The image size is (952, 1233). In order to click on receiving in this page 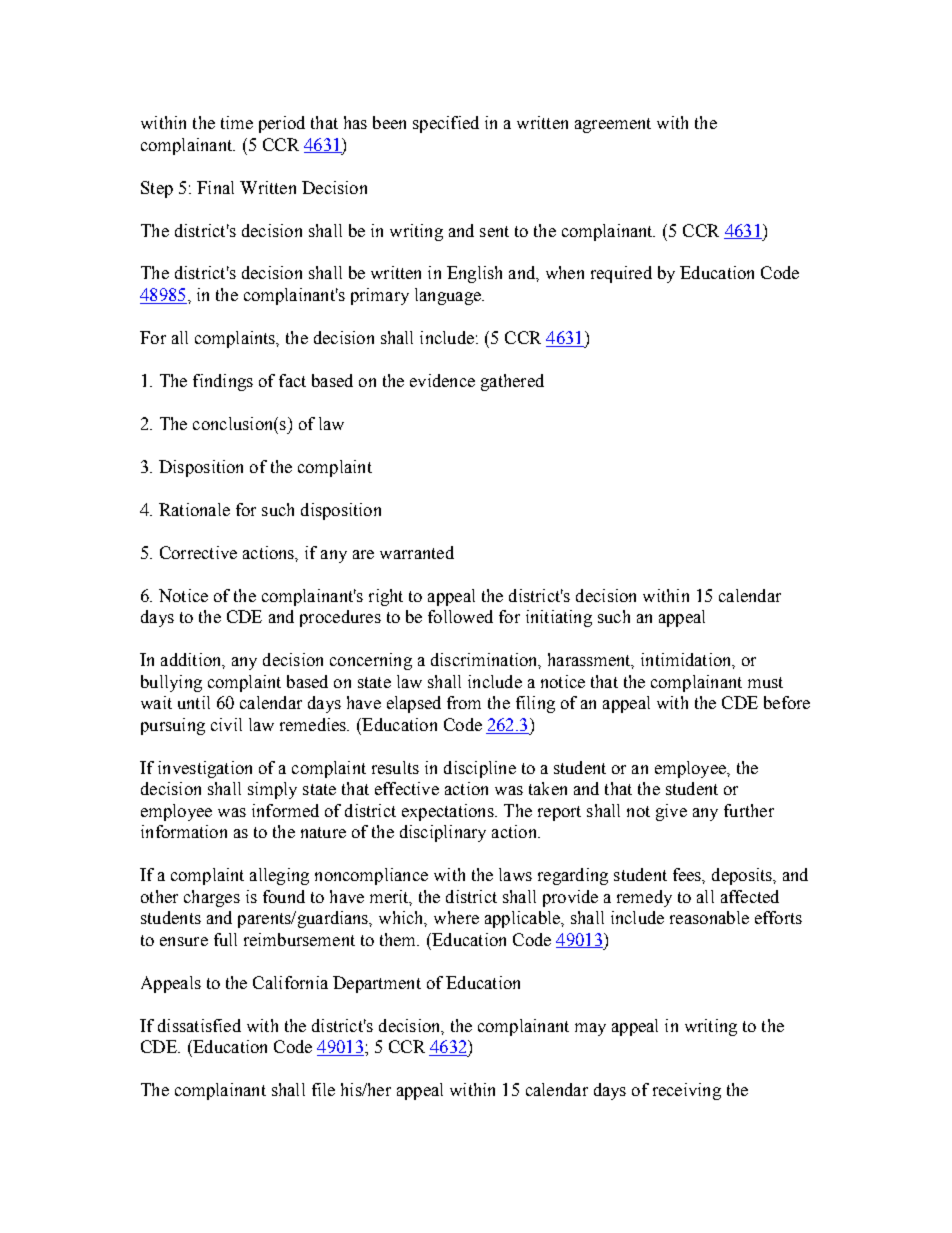, I will do `click(687, 1091)`.
